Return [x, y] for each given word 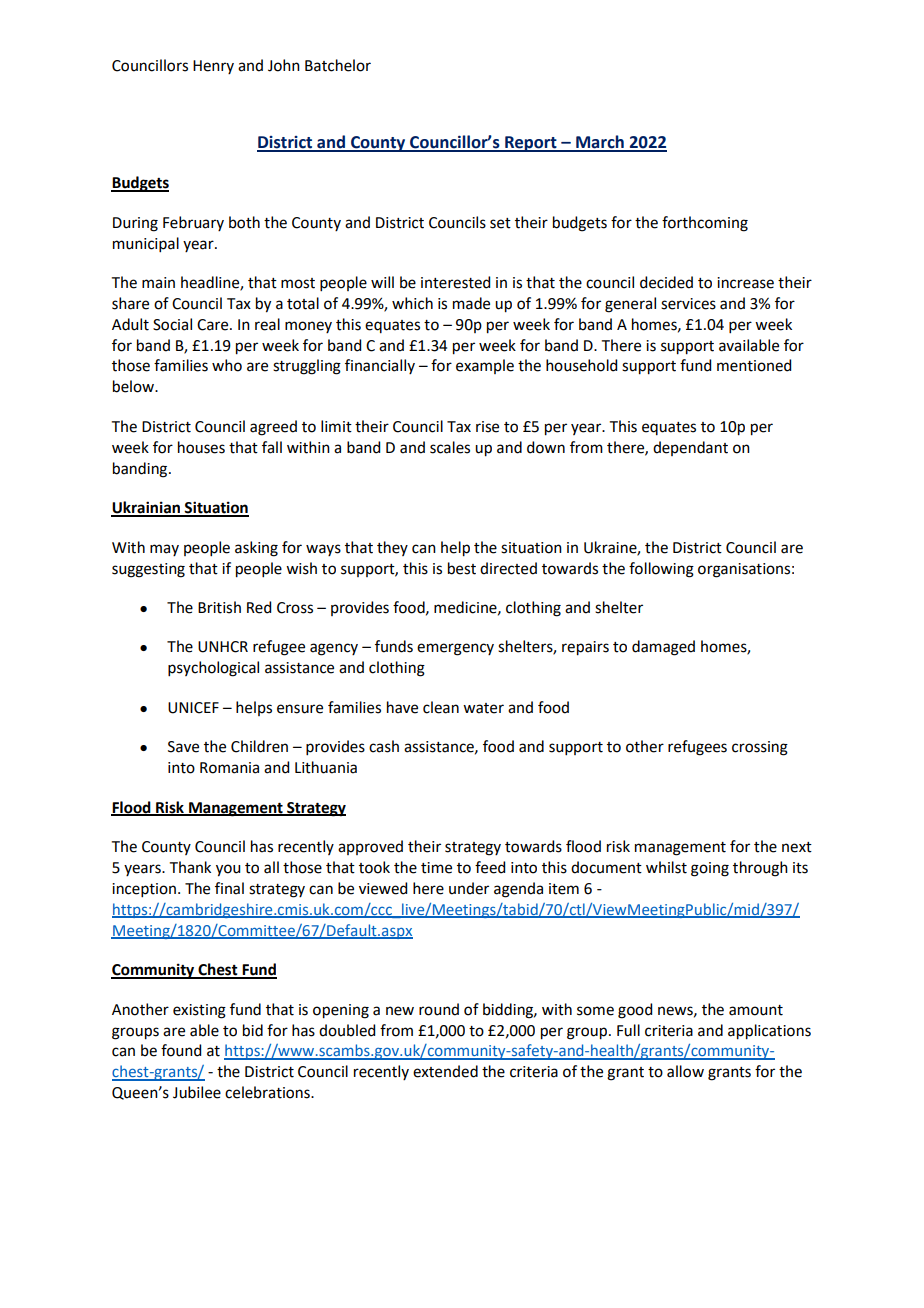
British [219, 607]
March [600, 143]
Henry [213, 67]
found [181, 1050]
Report [531, 144]
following [661, 570]
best [462, 568]
